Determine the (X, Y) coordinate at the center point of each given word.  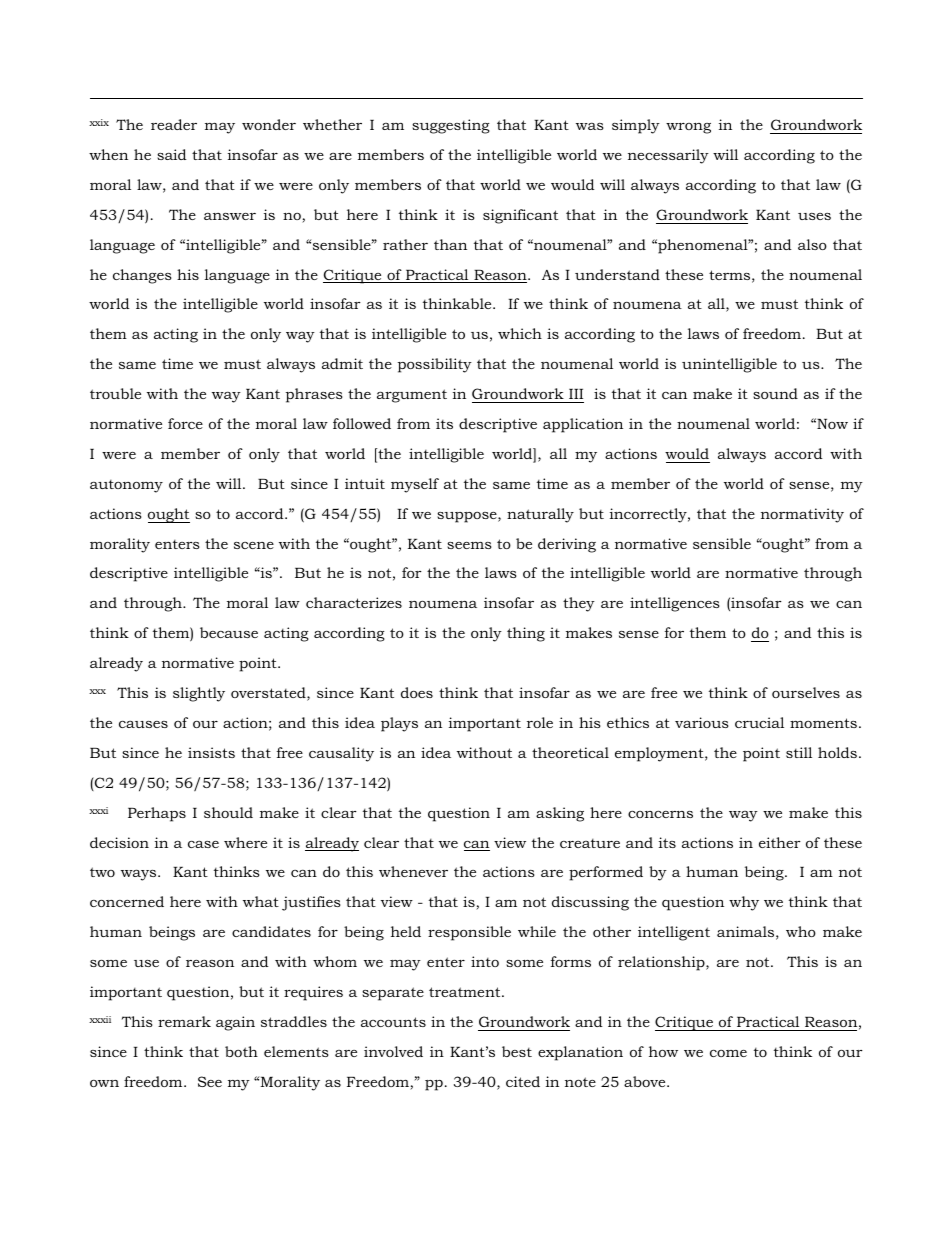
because (229, 632)
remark (184, 1021)
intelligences (675, 604)
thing (526, 634)
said (172, 154)
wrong (688, 128)
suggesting (451, 126)
